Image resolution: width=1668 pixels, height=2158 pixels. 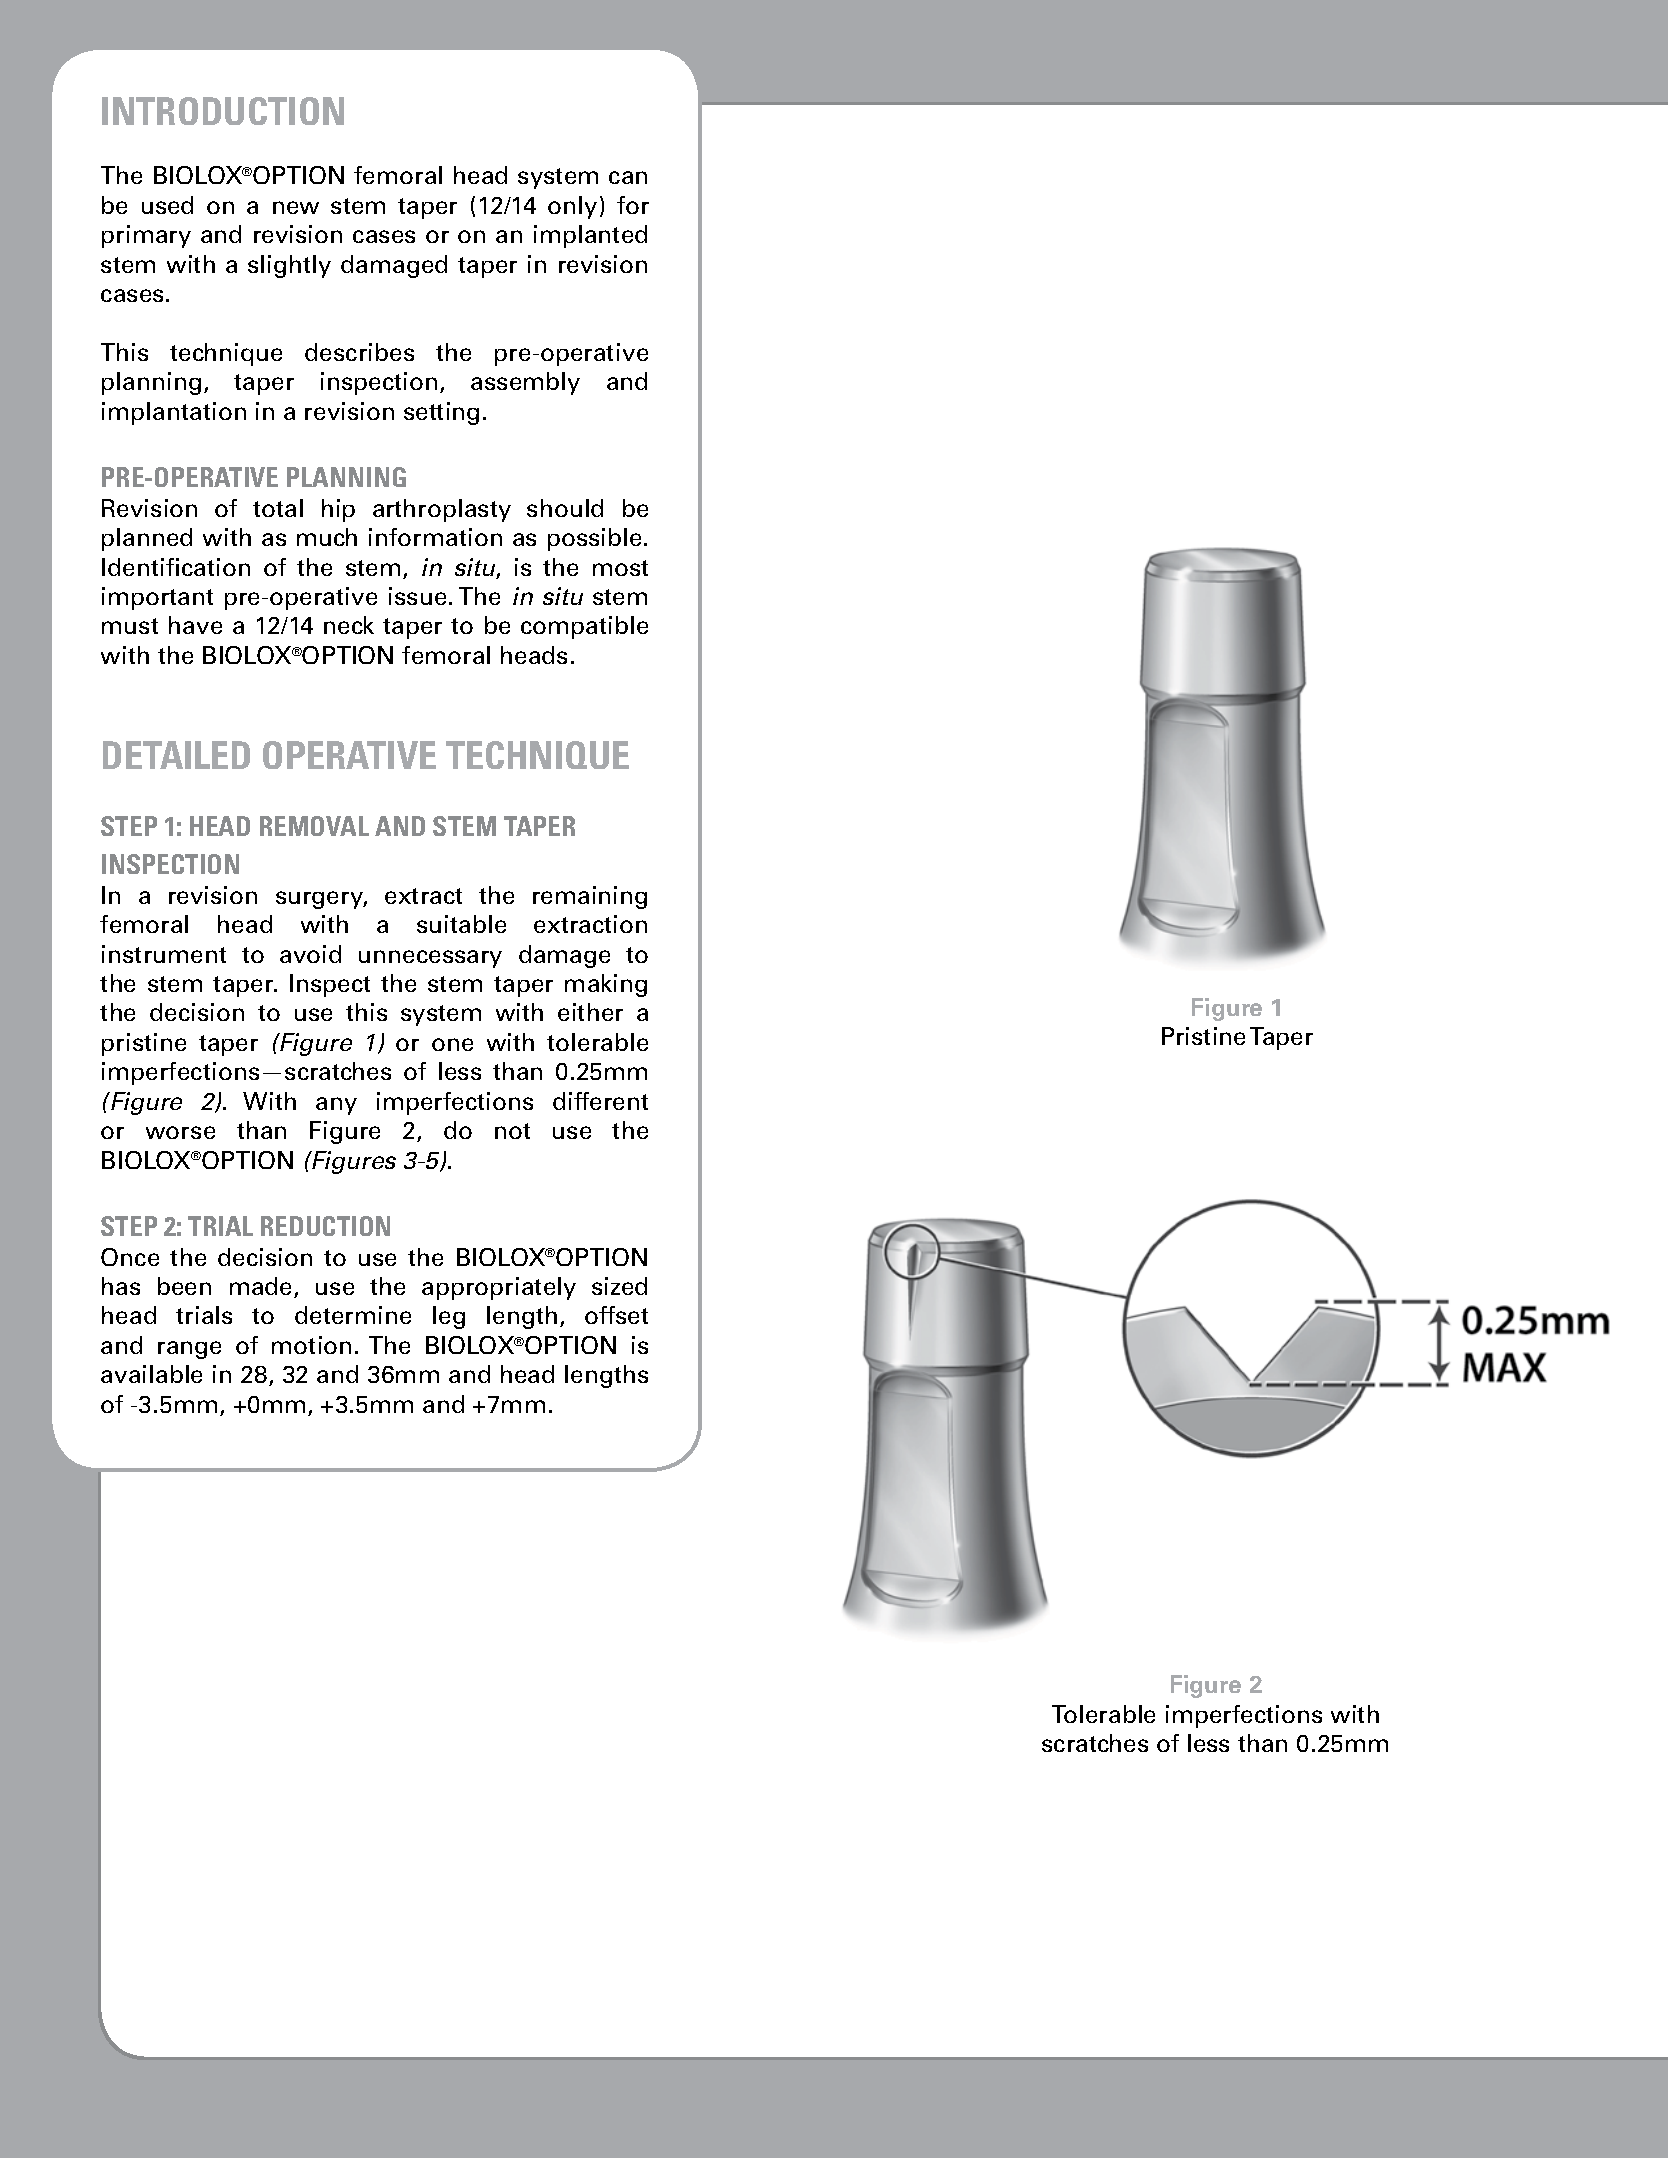 I want to click on range, so click(x=189, y=1350).
